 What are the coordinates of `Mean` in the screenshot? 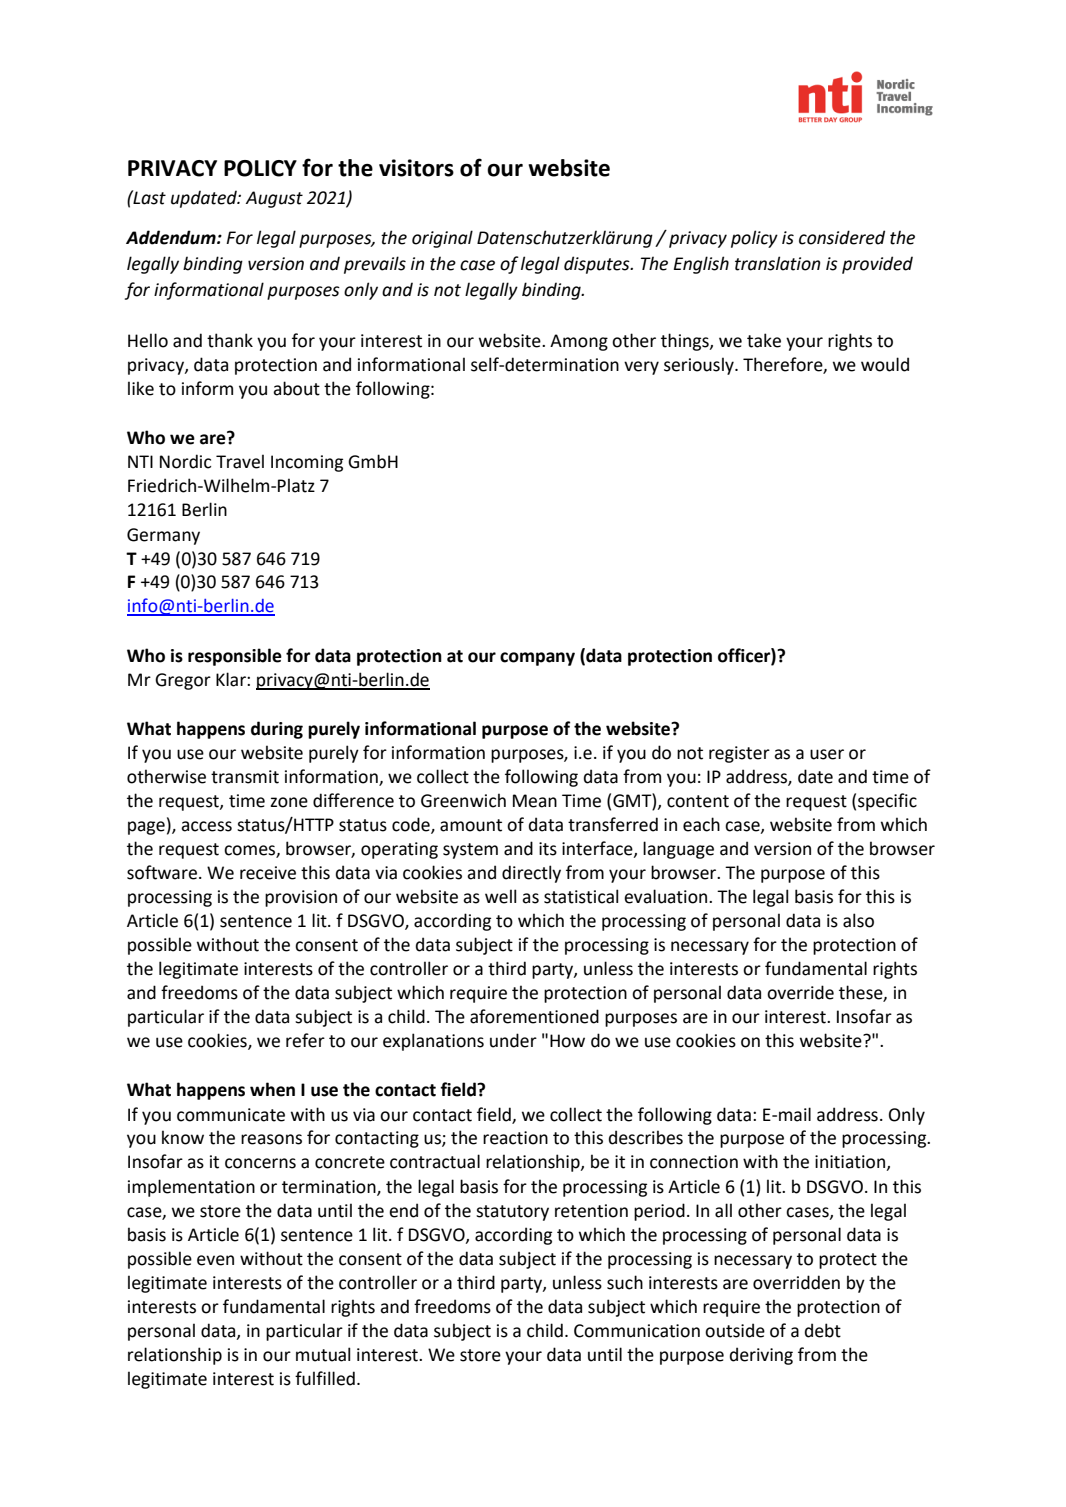 It's located at (535, 801).
